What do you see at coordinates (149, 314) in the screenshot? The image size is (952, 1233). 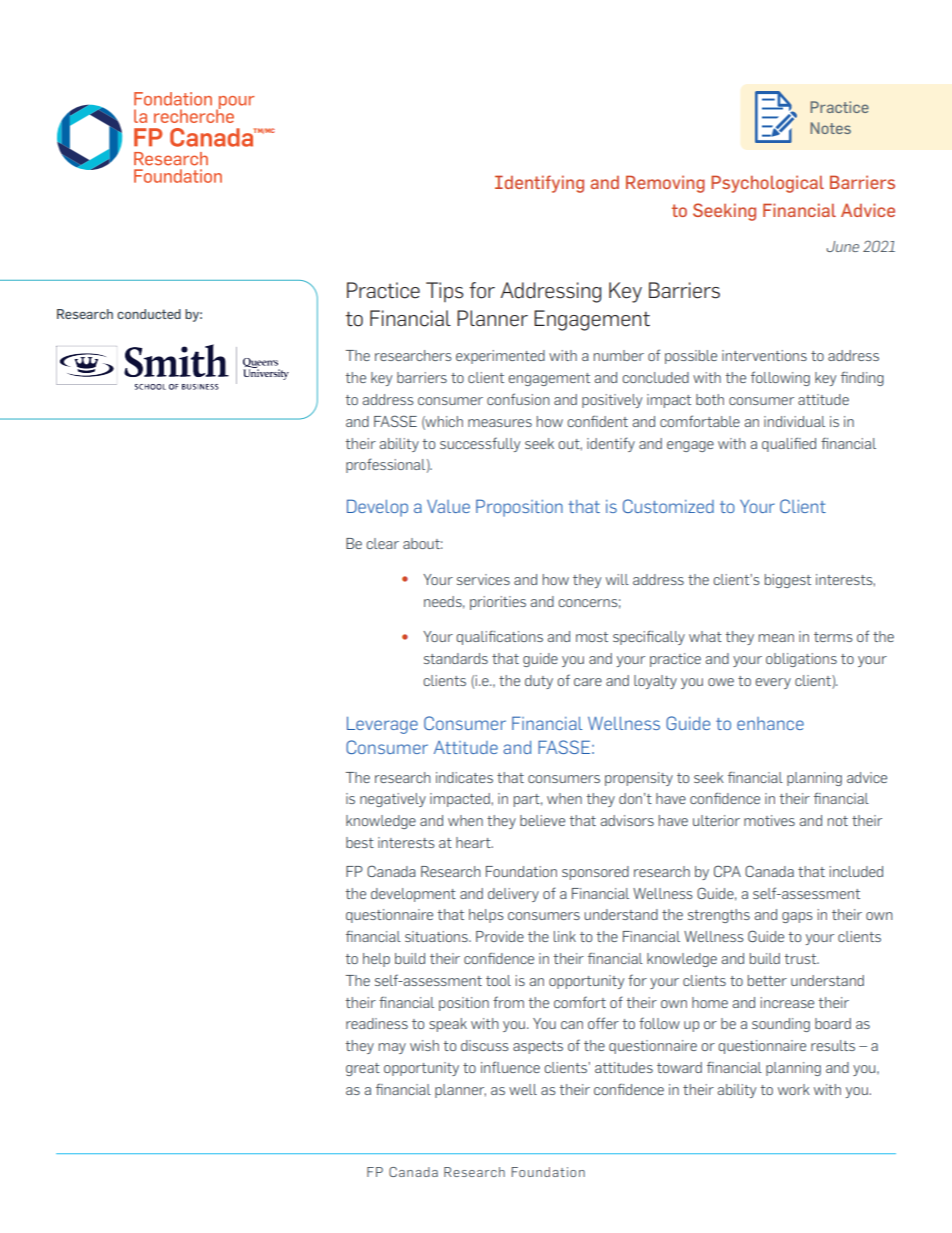 I see `conducted` at bounding box center [149, 314].
